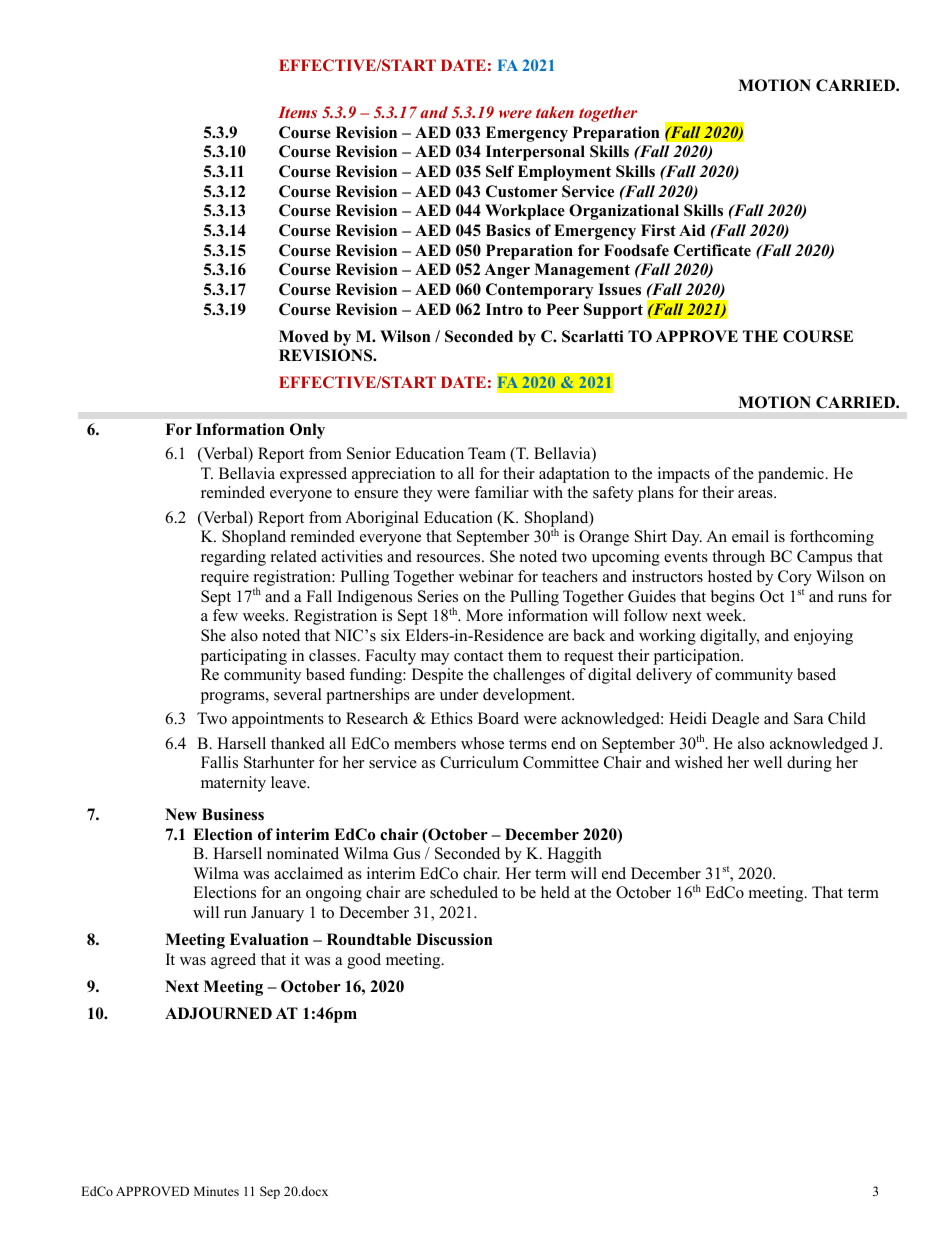  I want to click on Minutes, so click(216, 1191).
